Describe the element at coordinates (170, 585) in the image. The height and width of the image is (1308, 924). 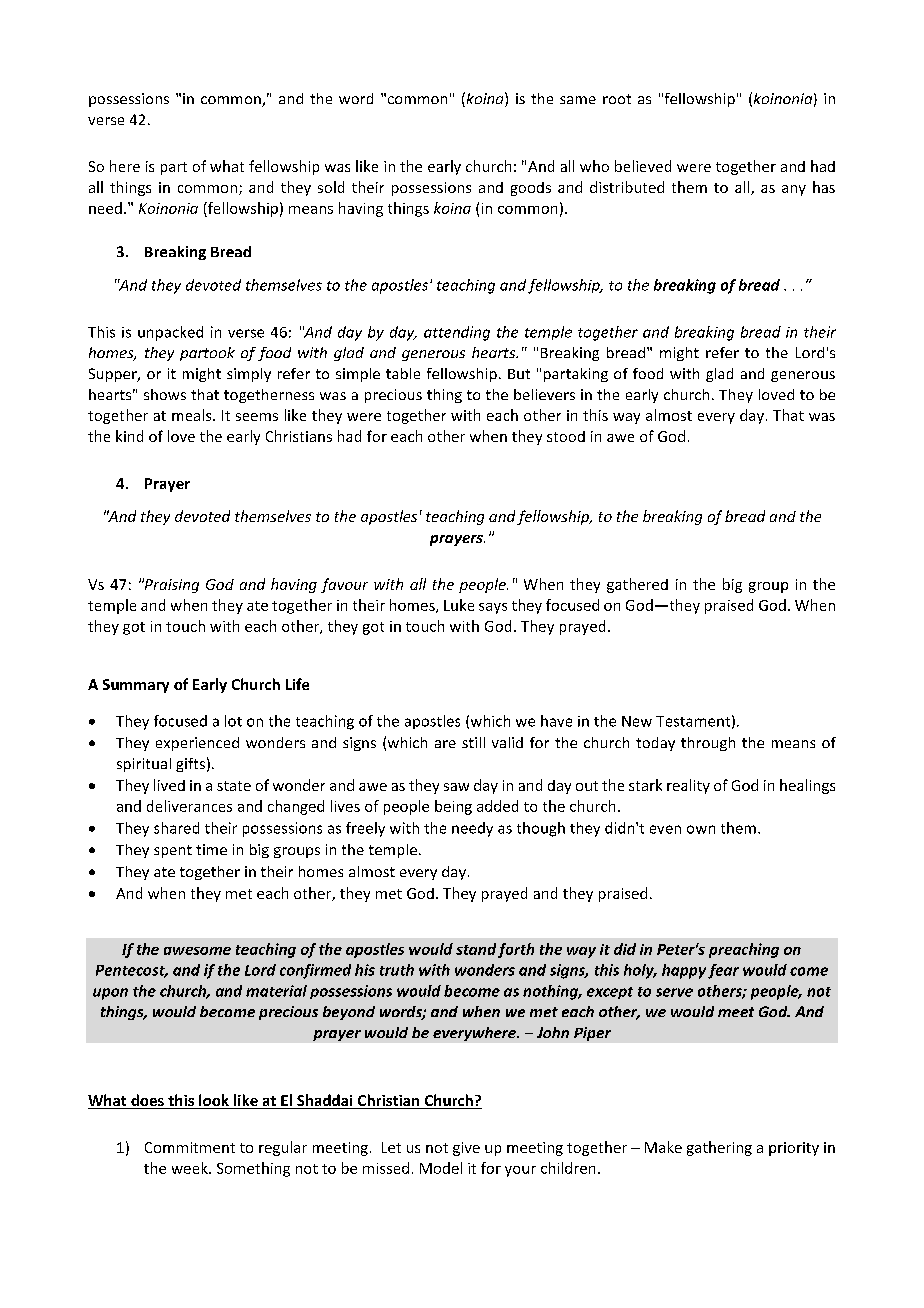
I see `Praising` at that location.
